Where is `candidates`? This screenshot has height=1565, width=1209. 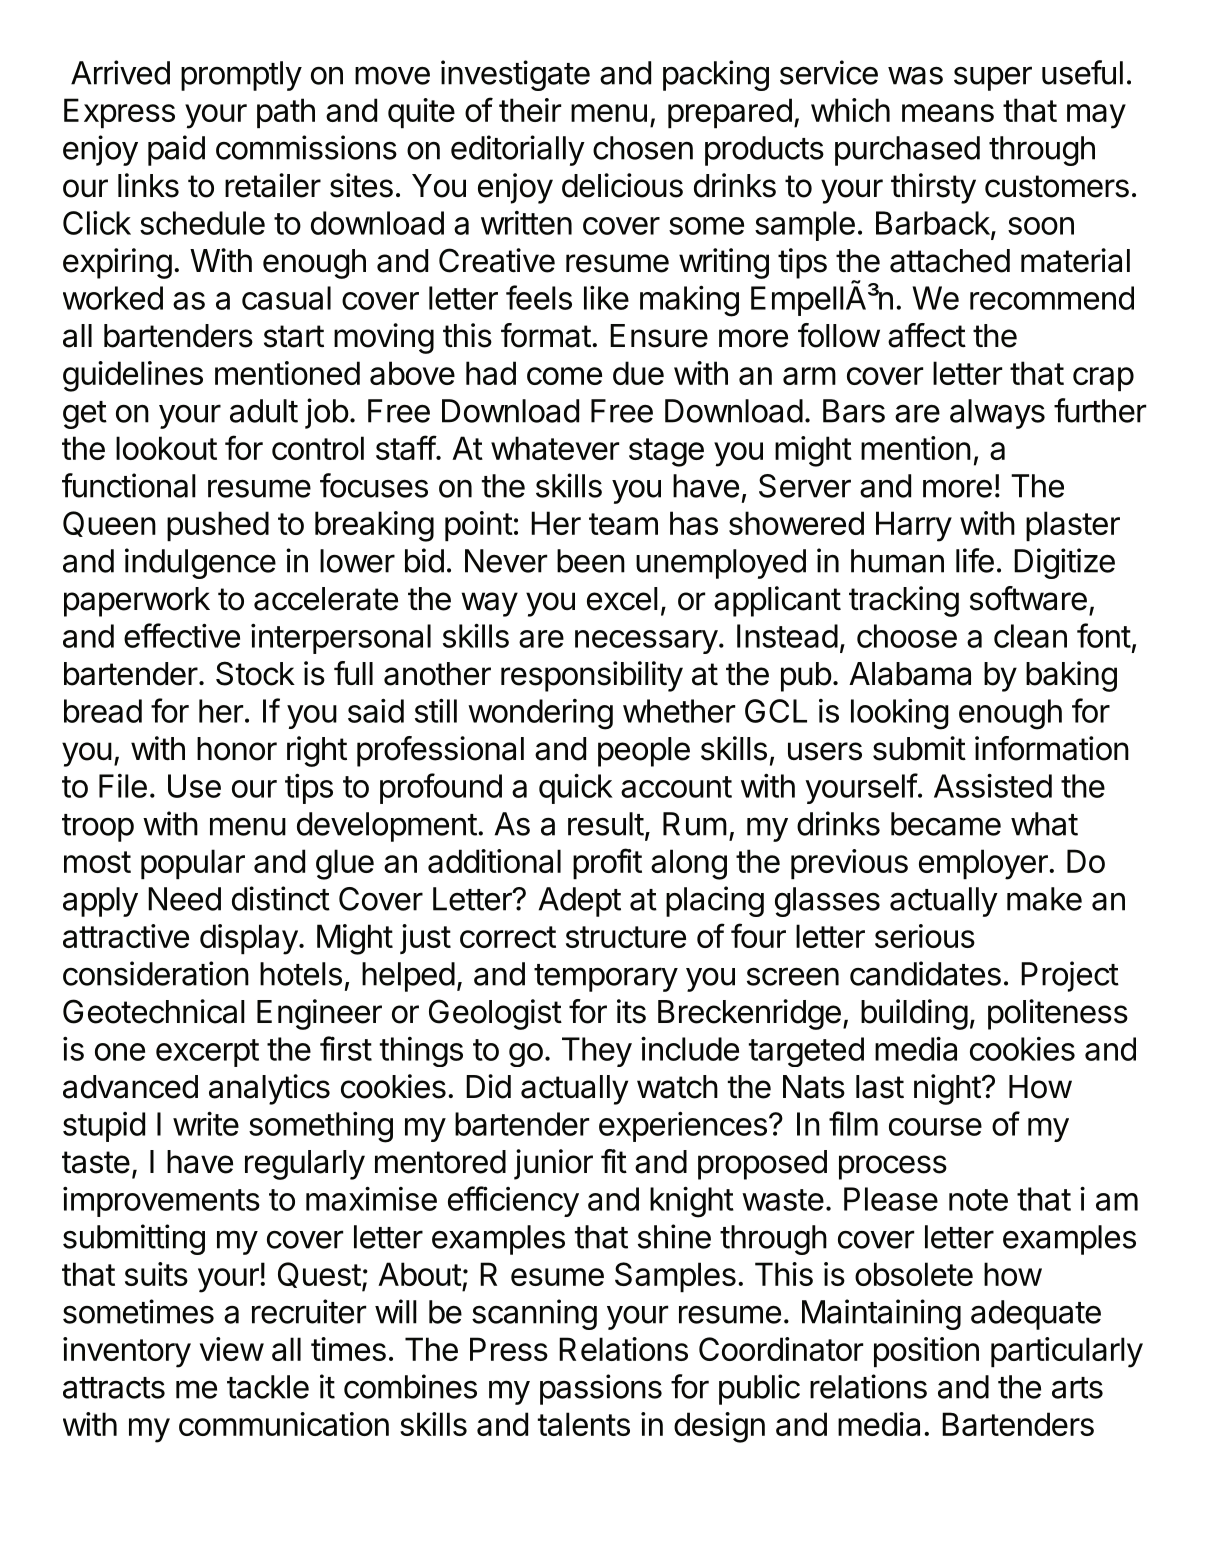
candidates is located at coordinates (925, 973).
